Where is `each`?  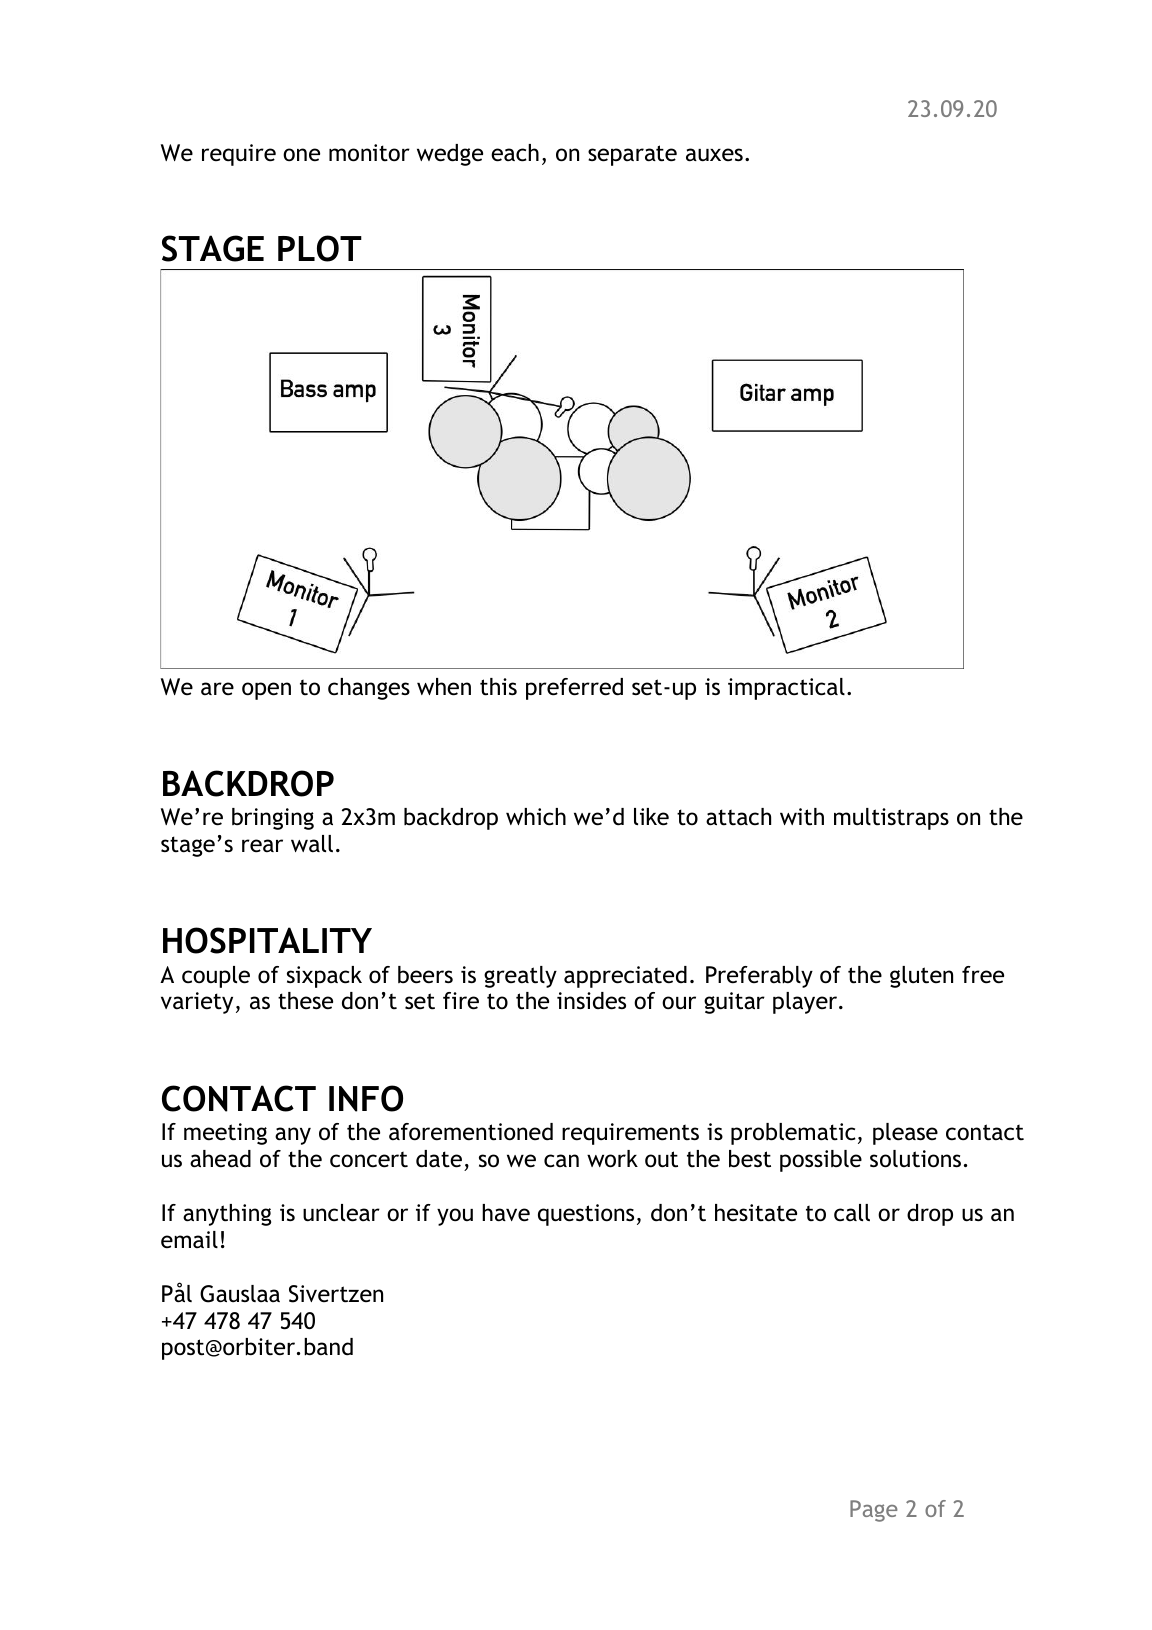
each is located at coordinates (515, 153).
